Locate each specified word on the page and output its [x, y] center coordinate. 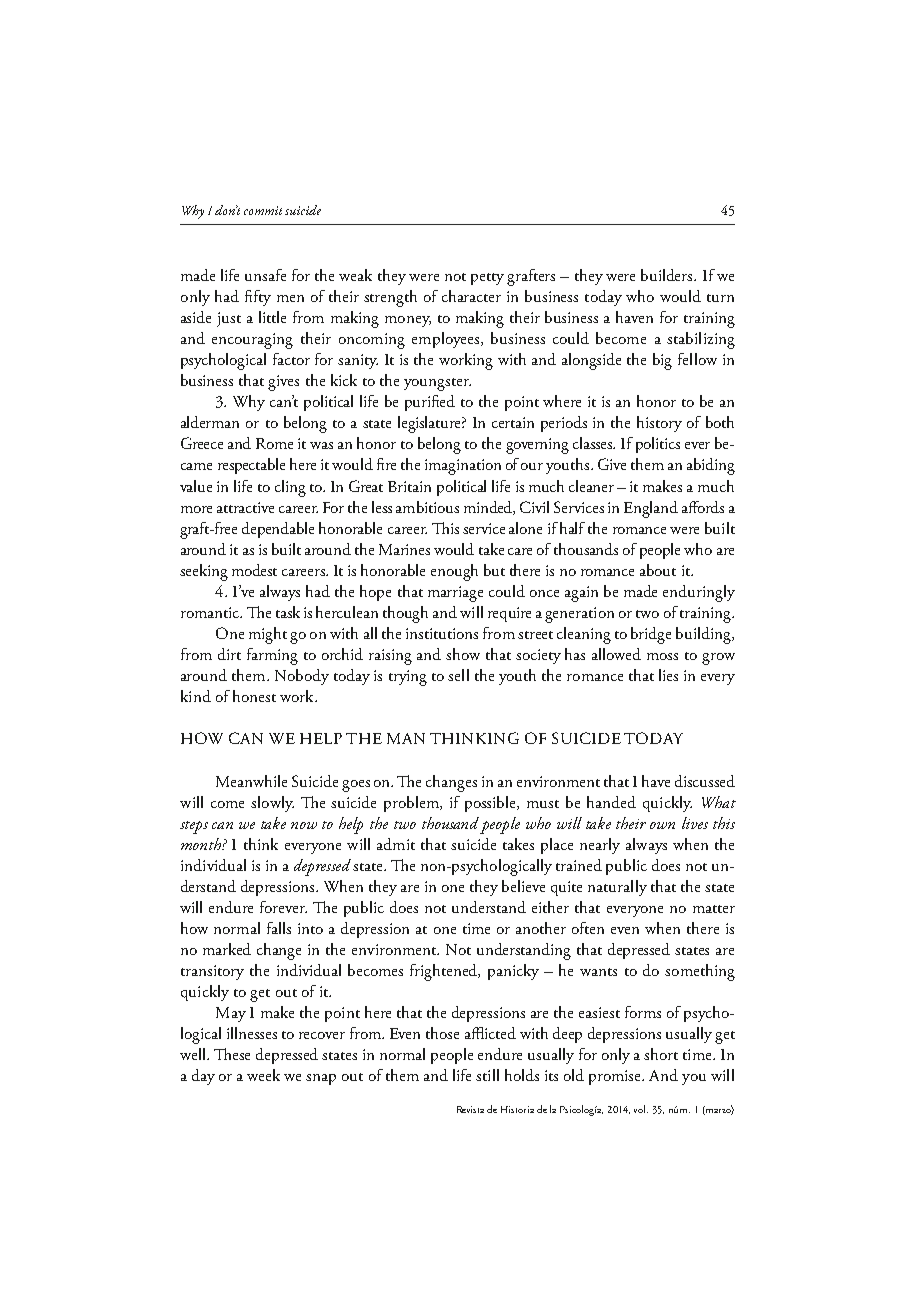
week [263, 1075]
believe [523, 886]
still [487, 1075]
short [661, 1054]
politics [658, 445]
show [463, 654]
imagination [463, 467]
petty [487, 279]
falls [279, 928]
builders [668, 275]
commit [263, 210]
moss [662, 656]
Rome [274, 443]
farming [272, 656]
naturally [617, 888]
